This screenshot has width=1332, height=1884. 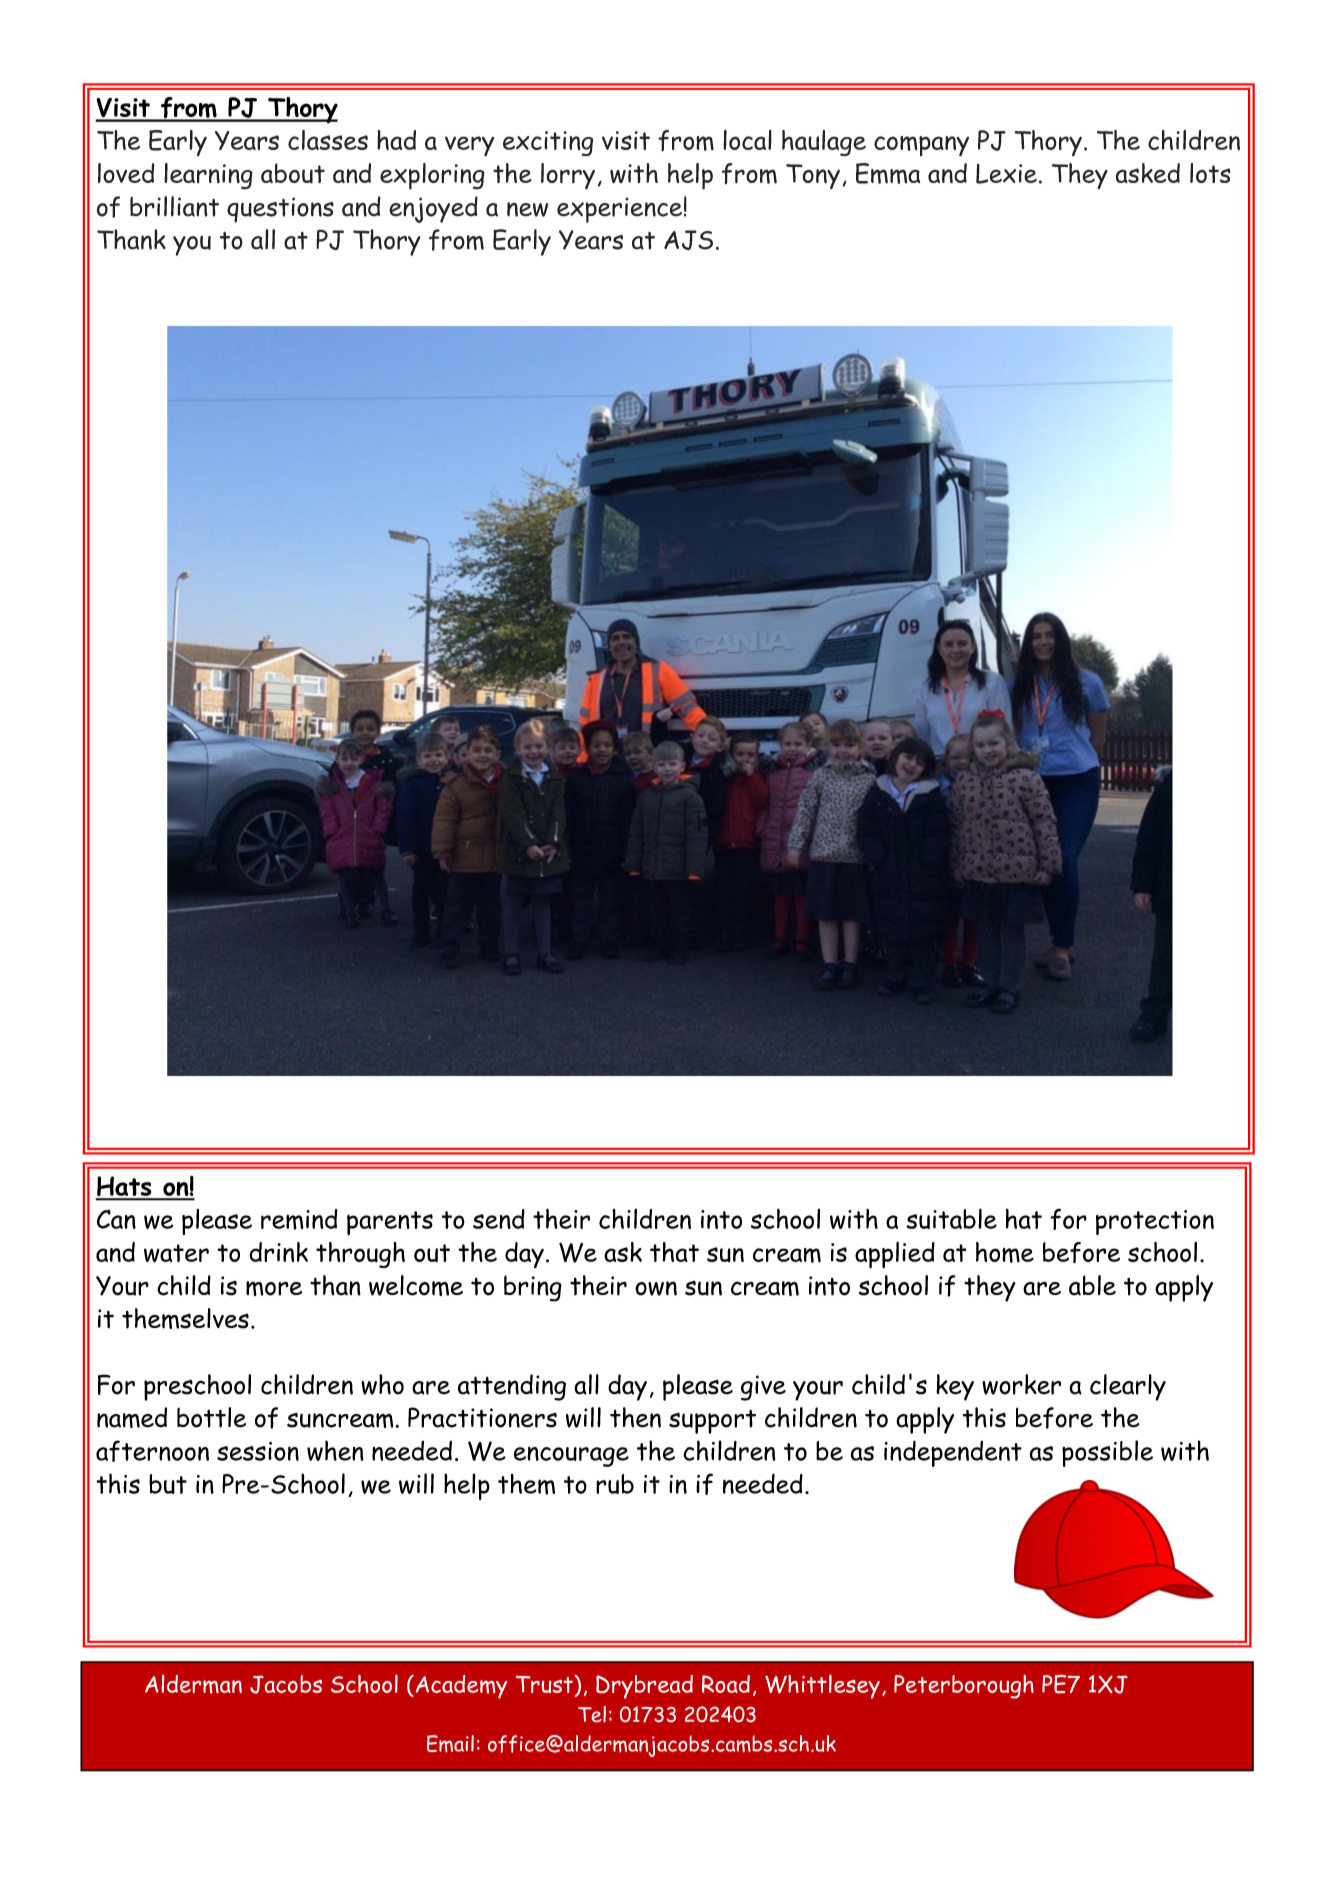 I want to click on send, so click(x=499, y=1219).
